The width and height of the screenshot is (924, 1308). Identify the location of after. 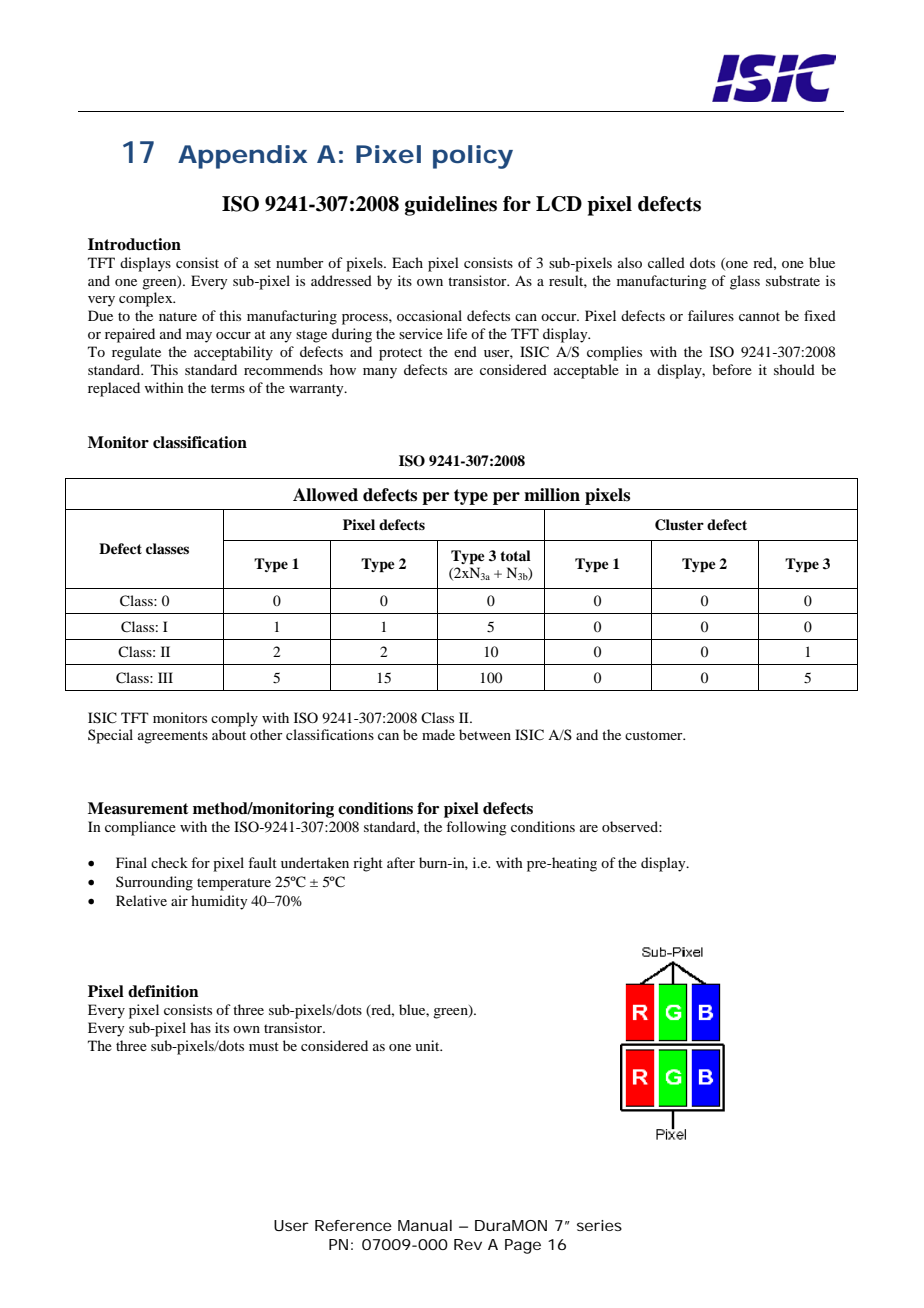
(401, 862).
